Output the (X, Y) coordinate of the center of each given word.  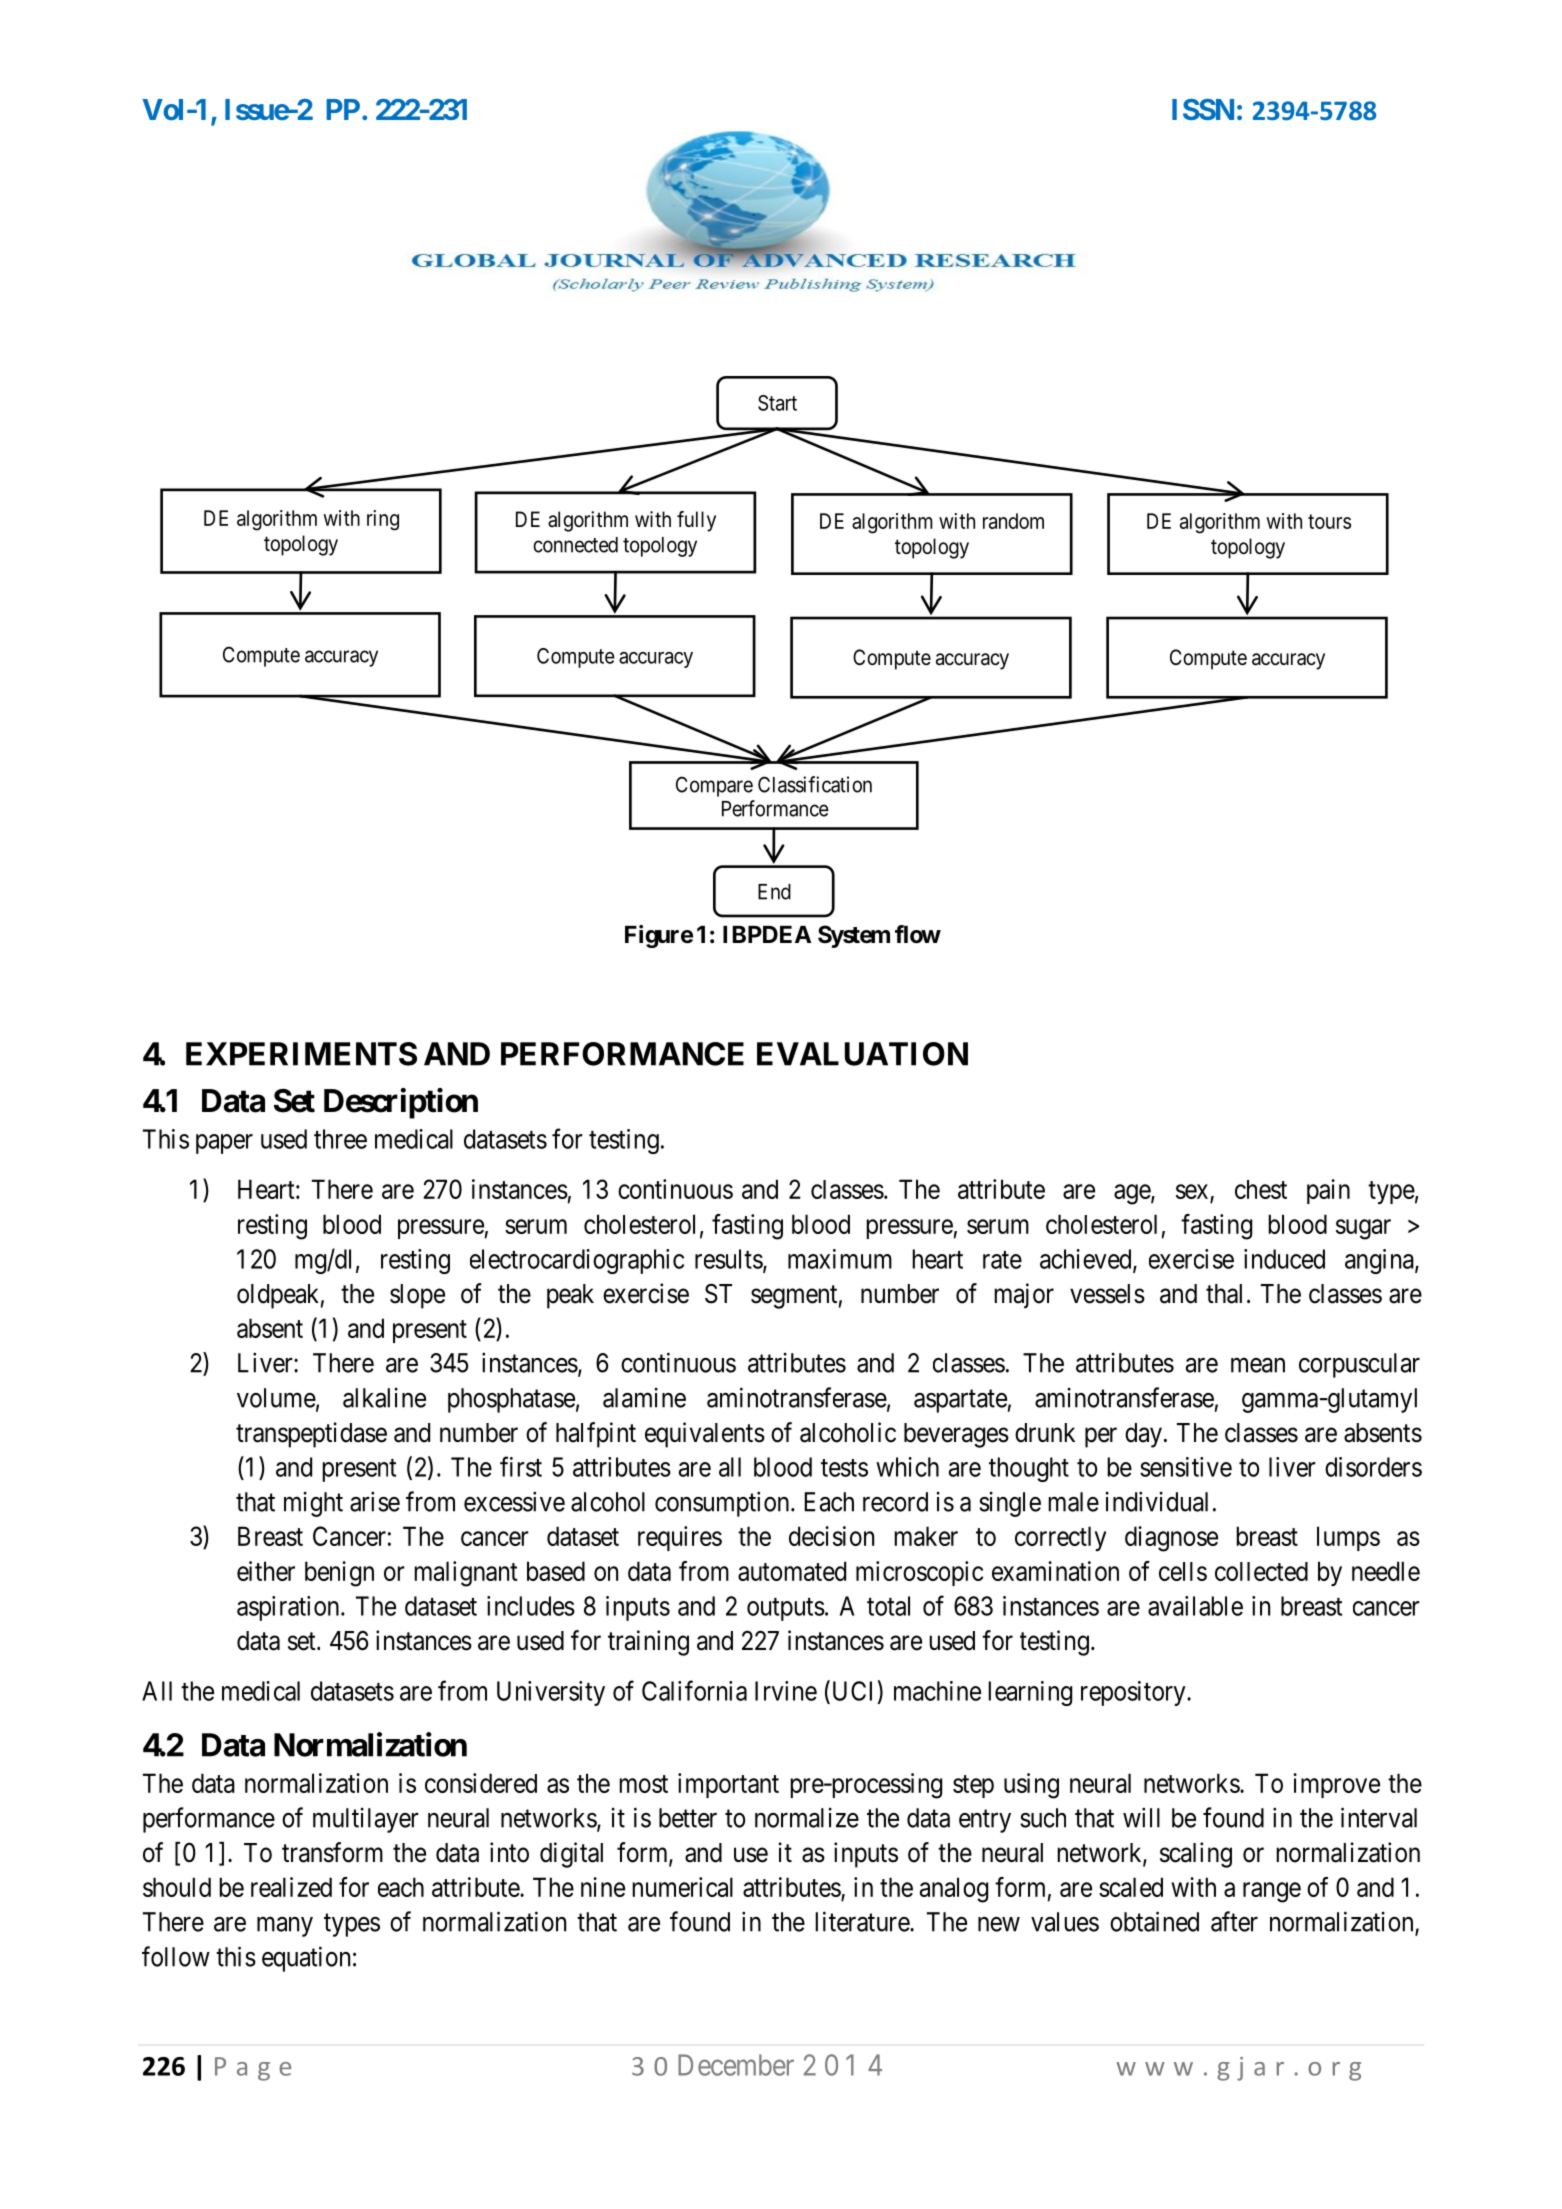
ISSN (1203, 109)
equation (306, 1959)
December (736, 2065)
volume (276, 1398)
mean (1258, 1365)
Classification (815, 784)
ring (383, 520)
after (1234, 1921)
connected (575, 545)
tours (1329, 521)
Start (777, 403)
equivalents (705, 1435)
